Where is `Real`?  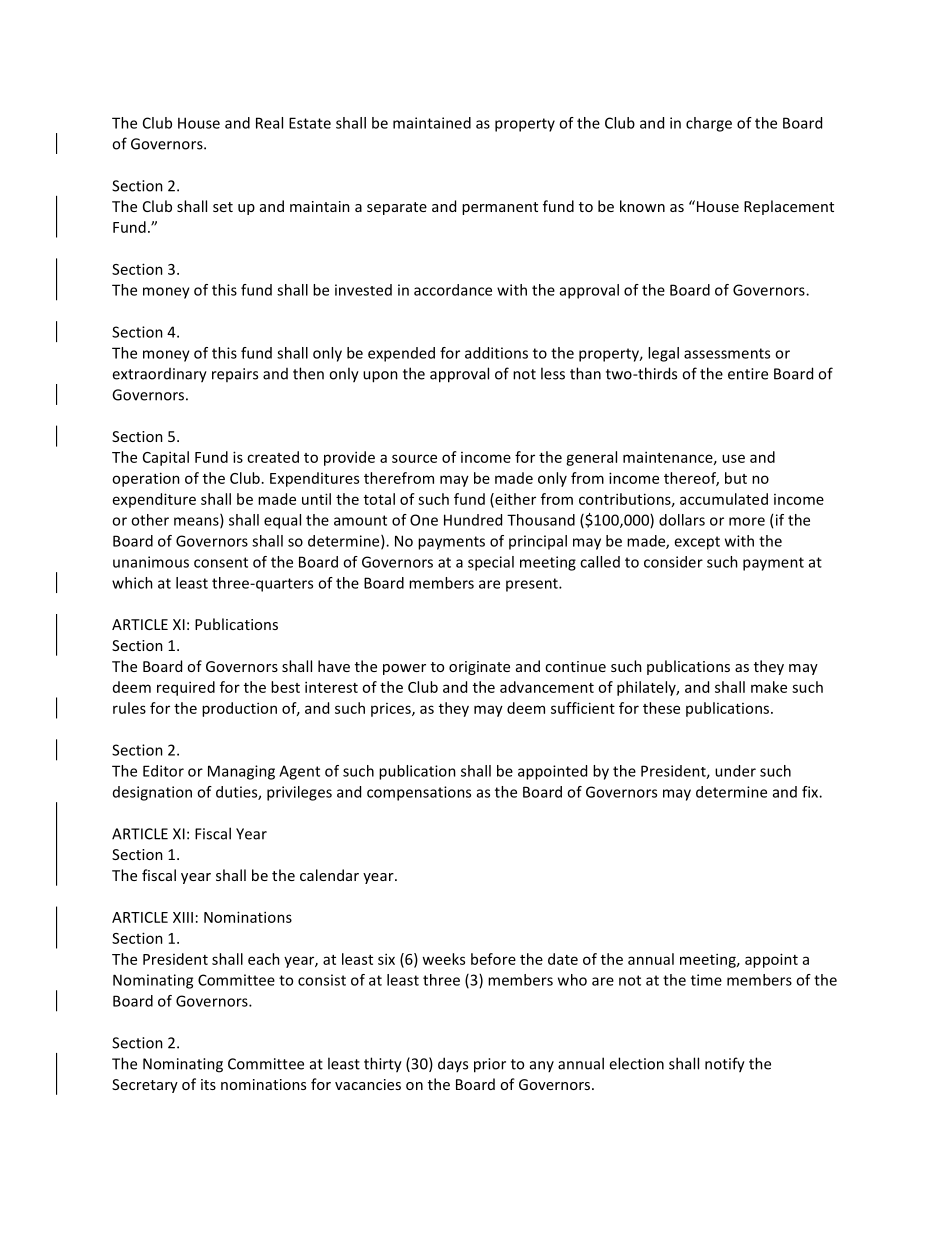
Real is located at coordinates (269, 123).
